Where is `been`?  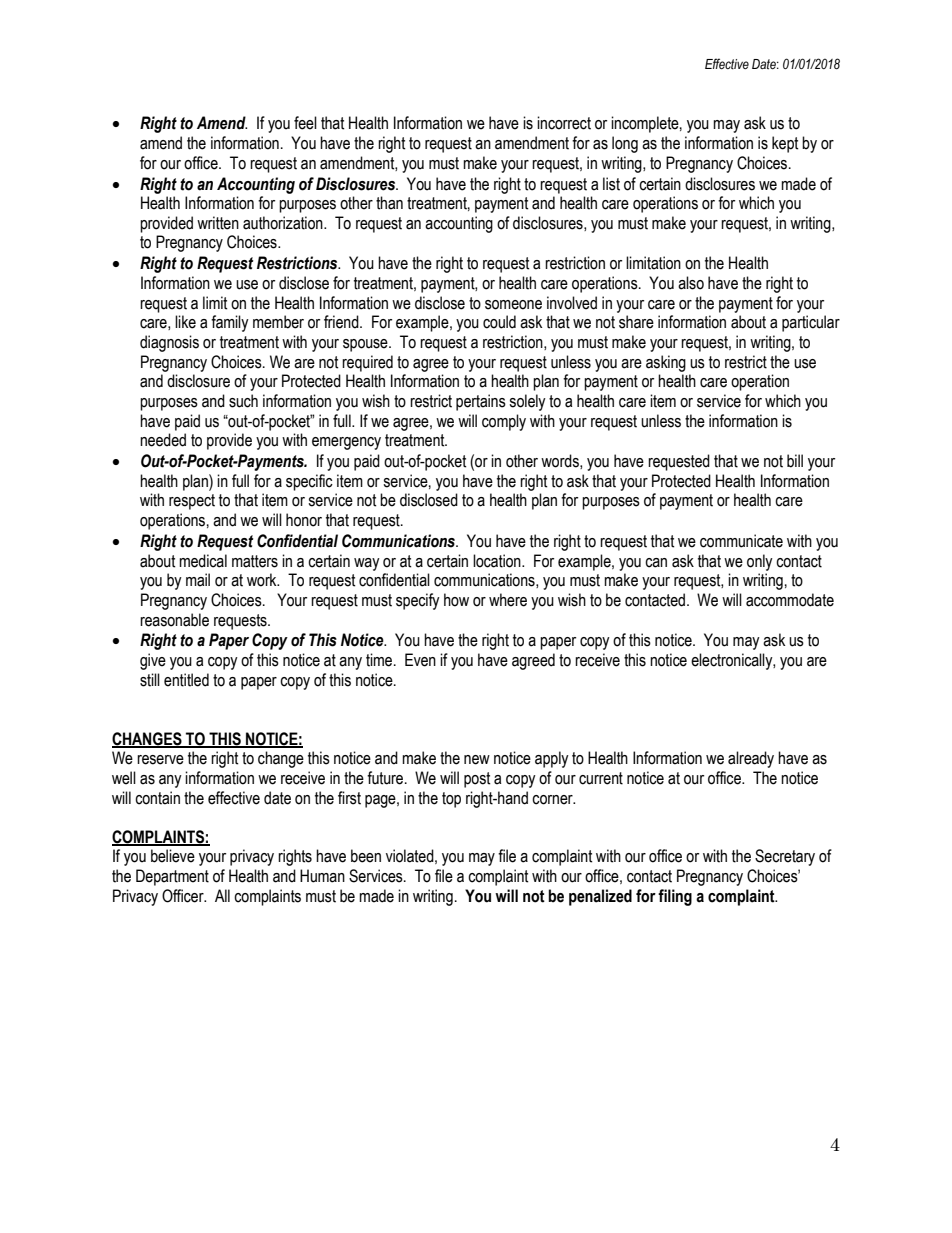 been is located at coordinates (366, 856).
